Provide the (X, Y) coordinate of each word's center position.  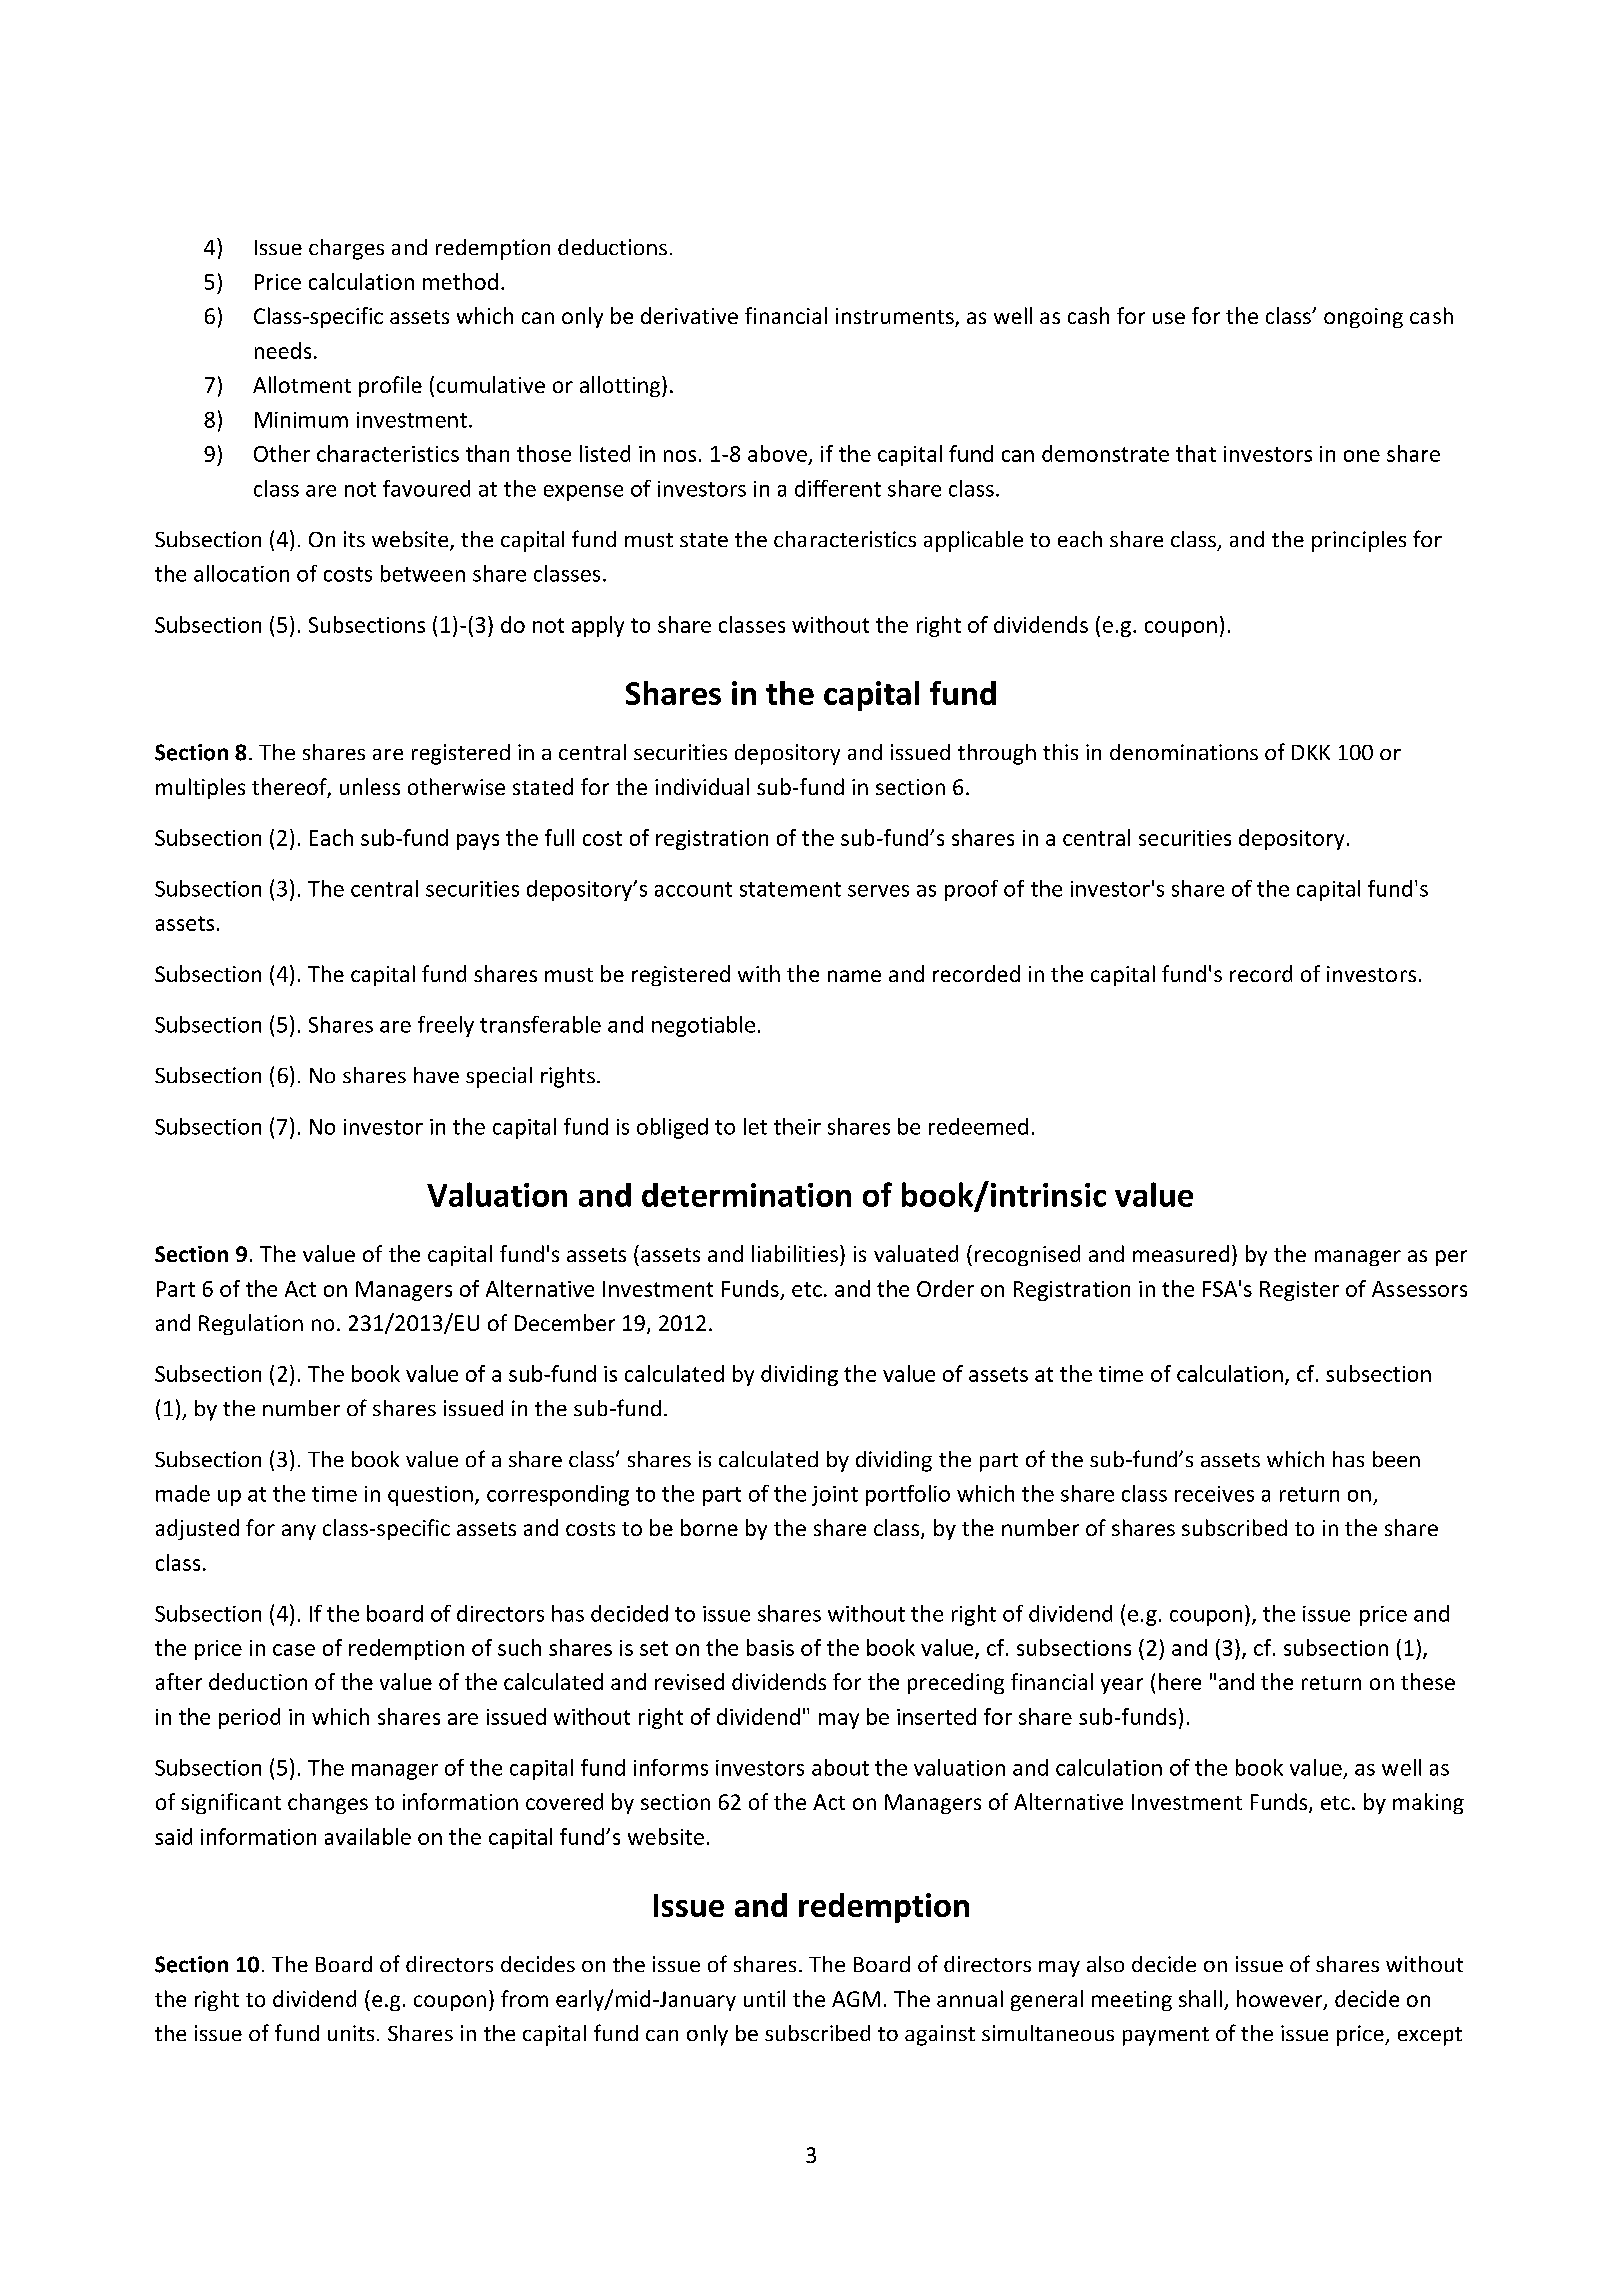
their (797, 1126)
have (436, 1075)
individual (702, 786)
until (764, 1998)
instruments (896, 317)
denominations (1184, 752)
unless (370, 786)
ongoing (1363, 318)
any (299, 1532)
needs (283, 350)
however (1281, 2000)
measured (1181, 1253)
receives (1214, 1494)
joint (835, 1496)
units (351, 2033)
